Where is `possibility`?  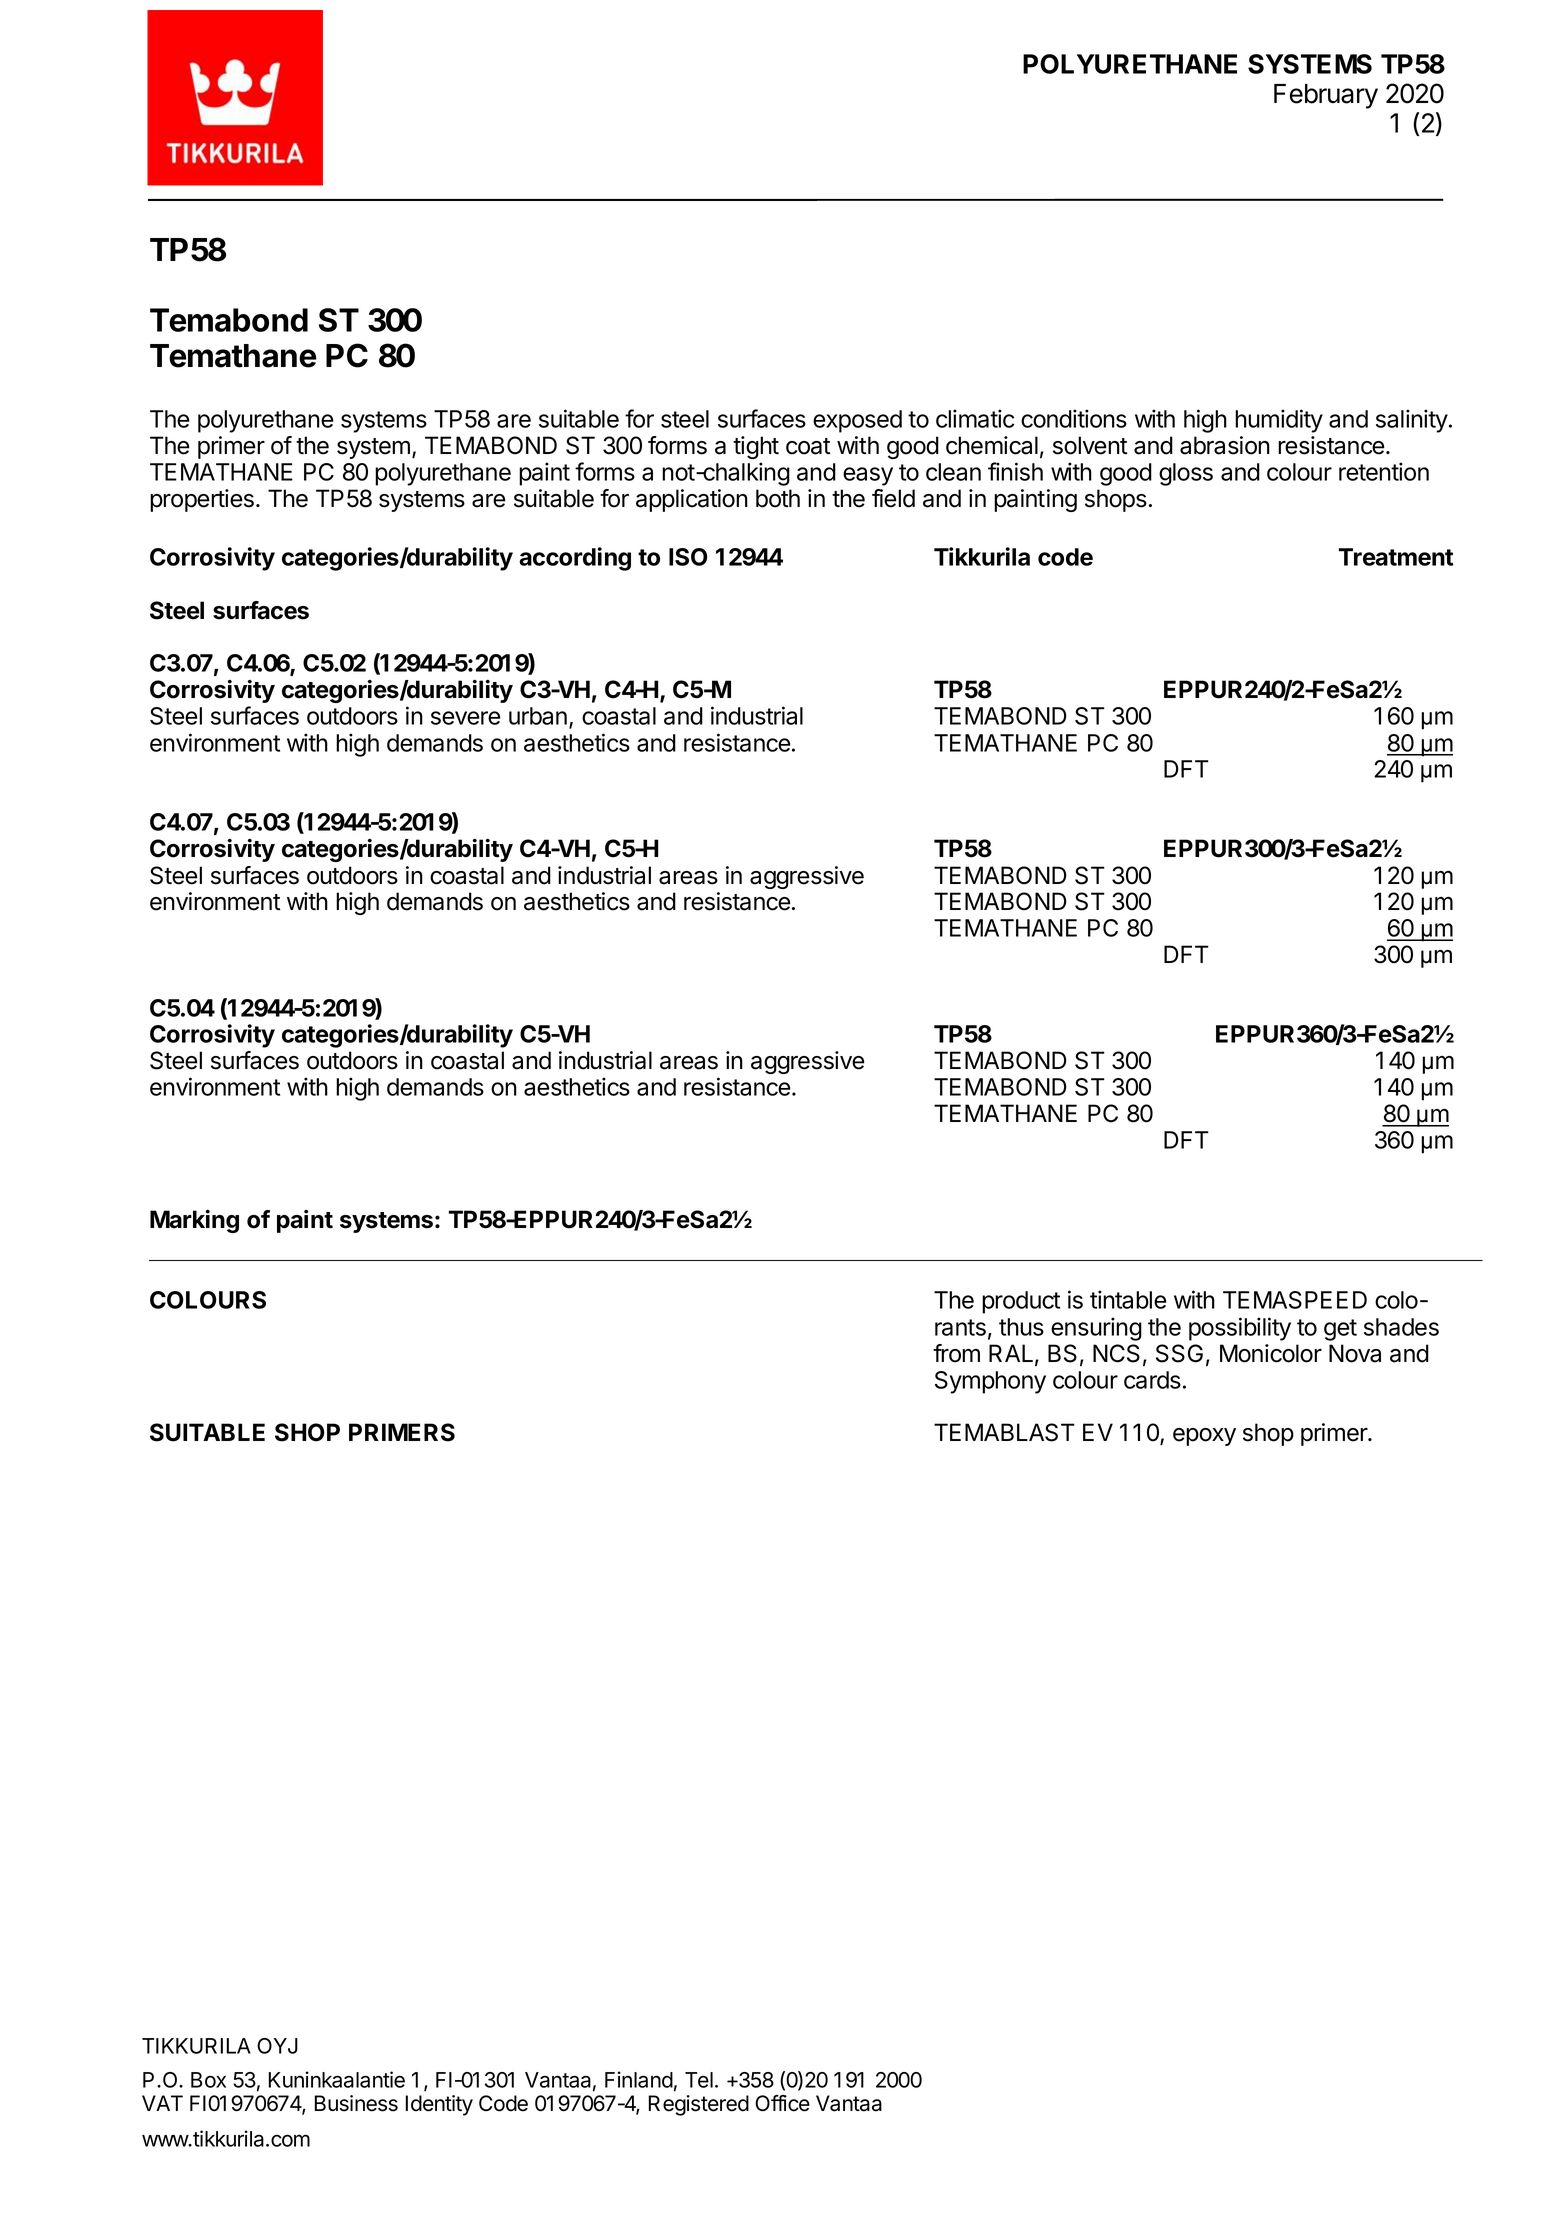
possibility is located at coordinates (1240, 1329).
